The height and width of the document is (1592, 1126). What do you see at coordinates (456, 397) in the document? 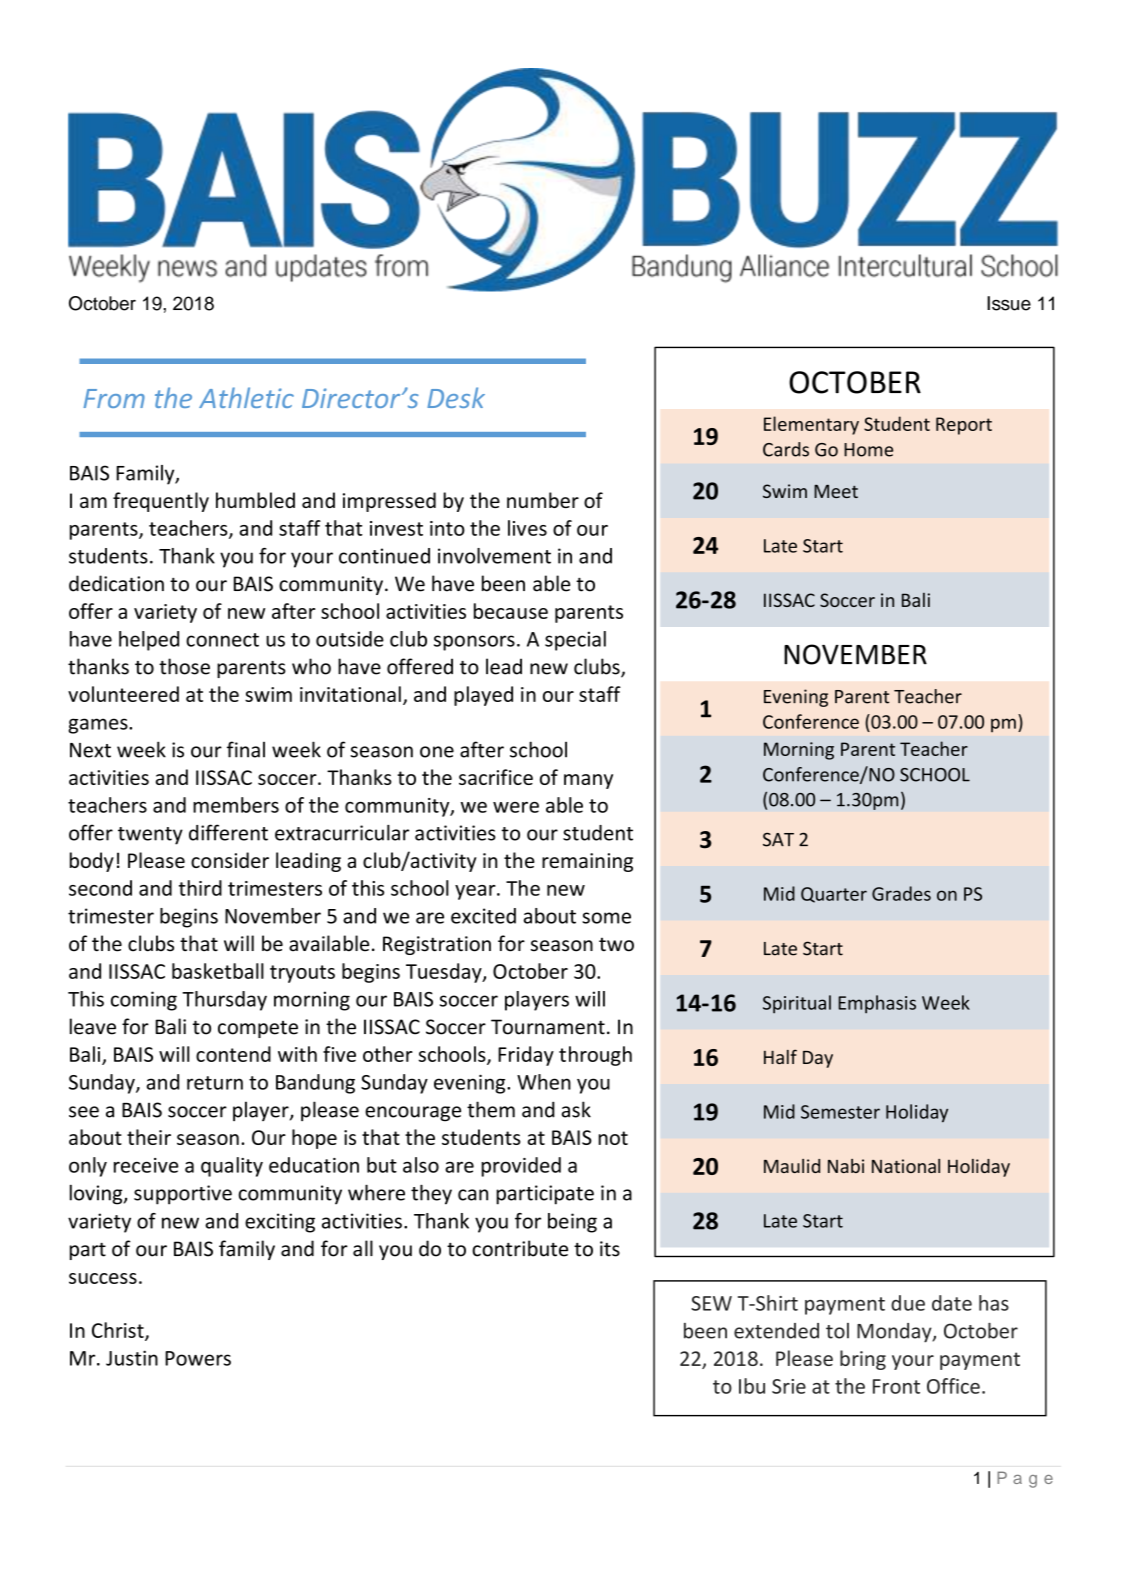
I see `Desk` at bounding box center [456, 397].
